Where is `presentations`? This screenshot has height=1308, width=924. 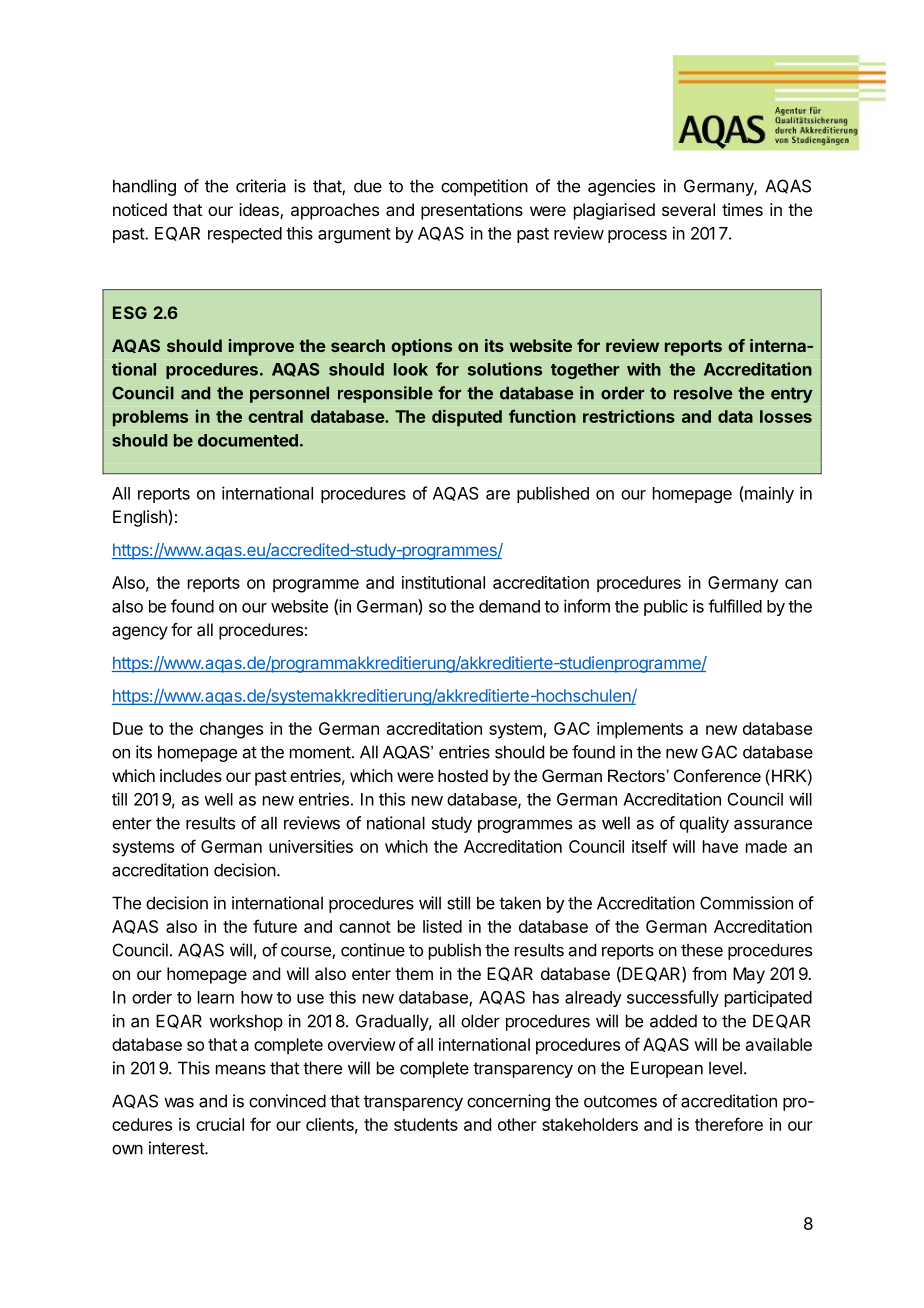 presentations is located at coordinates (472, 211).
